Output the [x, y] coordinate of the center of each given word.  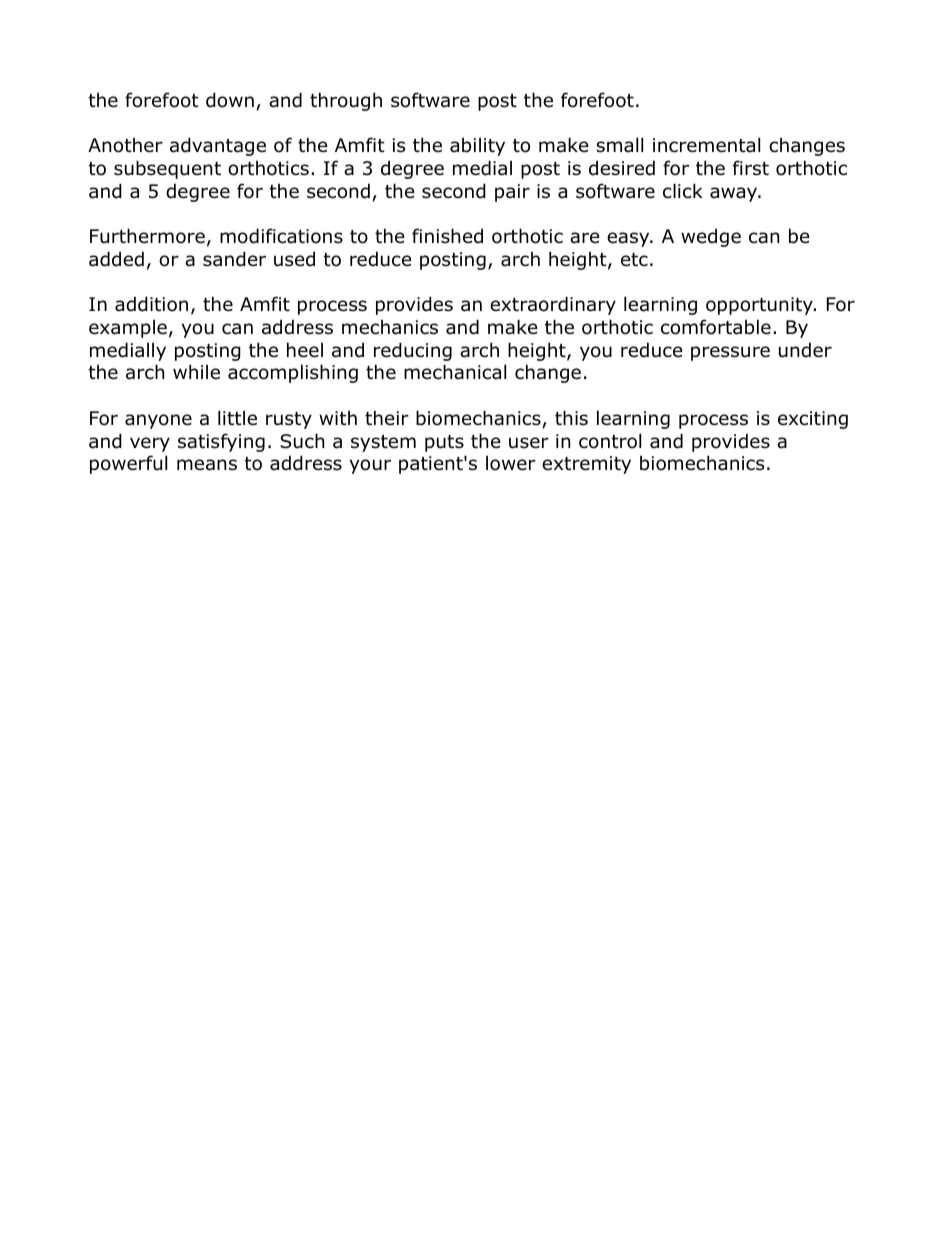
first [751, 168]
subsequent [167, 169]
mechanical [455, 372]
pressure [730, 353]
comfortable [716, 327]
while [196, 372]
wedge [711, 237]
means [207, 465]
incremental [706, 145]
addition [151, 304]
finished [447, 236]
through [346, 101]
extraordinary [553, 305]
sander [234, 259]
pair [512, 193]
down [230, 100]
